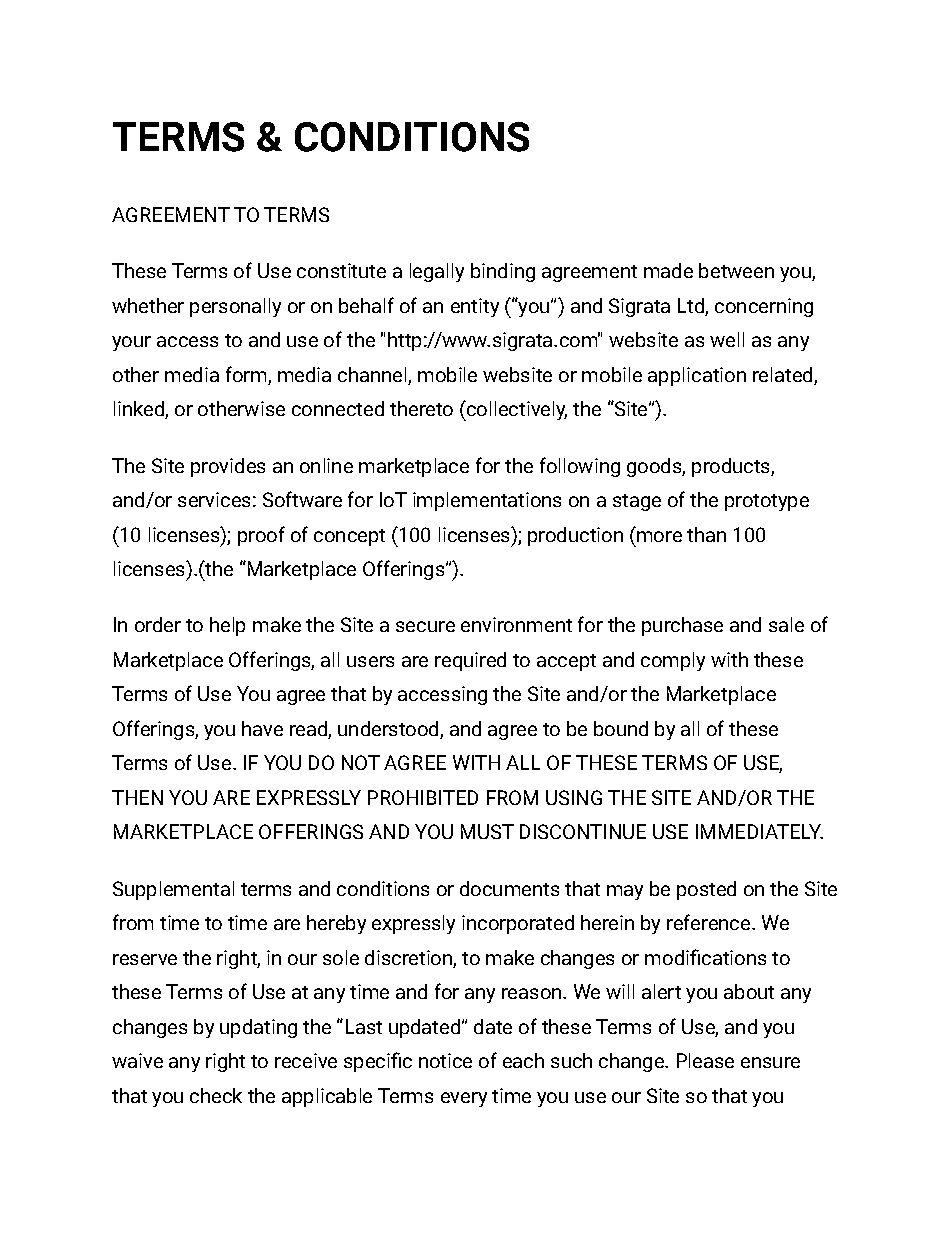 This image has height=1233, width=952. I want to click on than, so click(706, 534).
